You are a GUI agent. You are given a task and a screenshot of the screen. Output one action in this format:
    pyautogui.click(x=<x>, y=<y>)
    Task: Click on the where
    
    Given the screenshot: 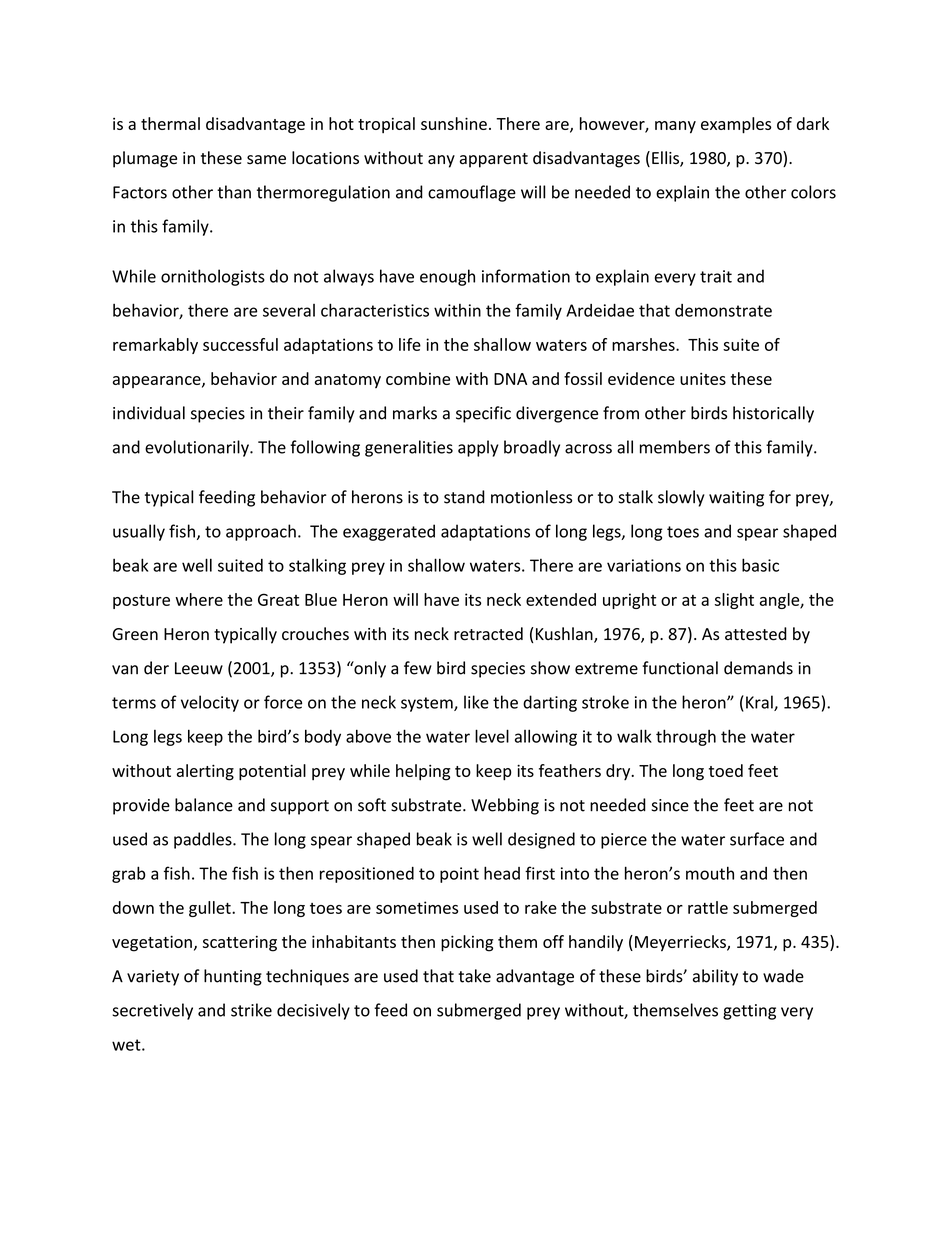 What is the action you would take?
    pyautogui.click(x=199, y=599)
